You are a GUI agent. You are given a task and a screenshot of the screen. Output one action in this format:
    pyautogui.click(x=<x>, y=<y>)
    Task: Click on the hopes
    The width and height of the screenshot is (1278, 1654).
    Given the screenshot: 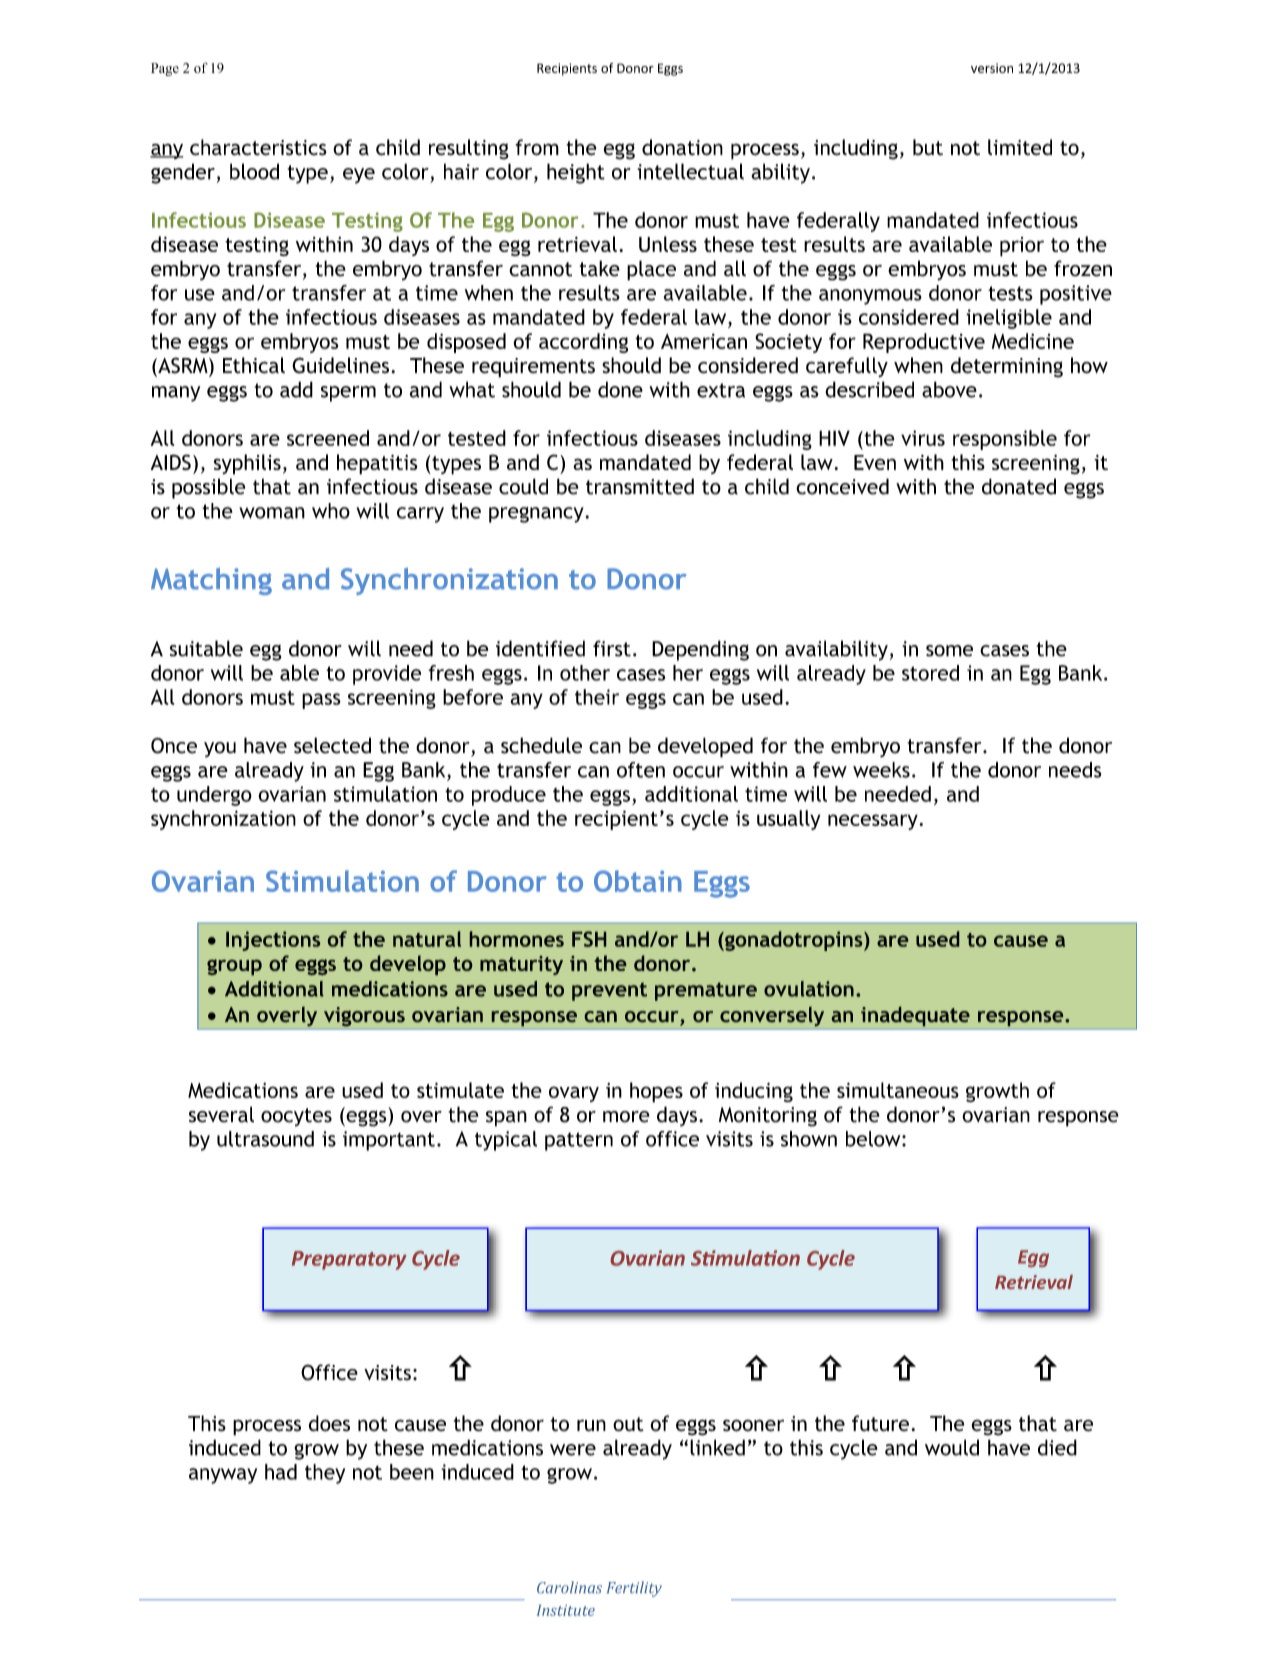 What is the action you would take?
    pyautogui.click(x=656, y=1092)
